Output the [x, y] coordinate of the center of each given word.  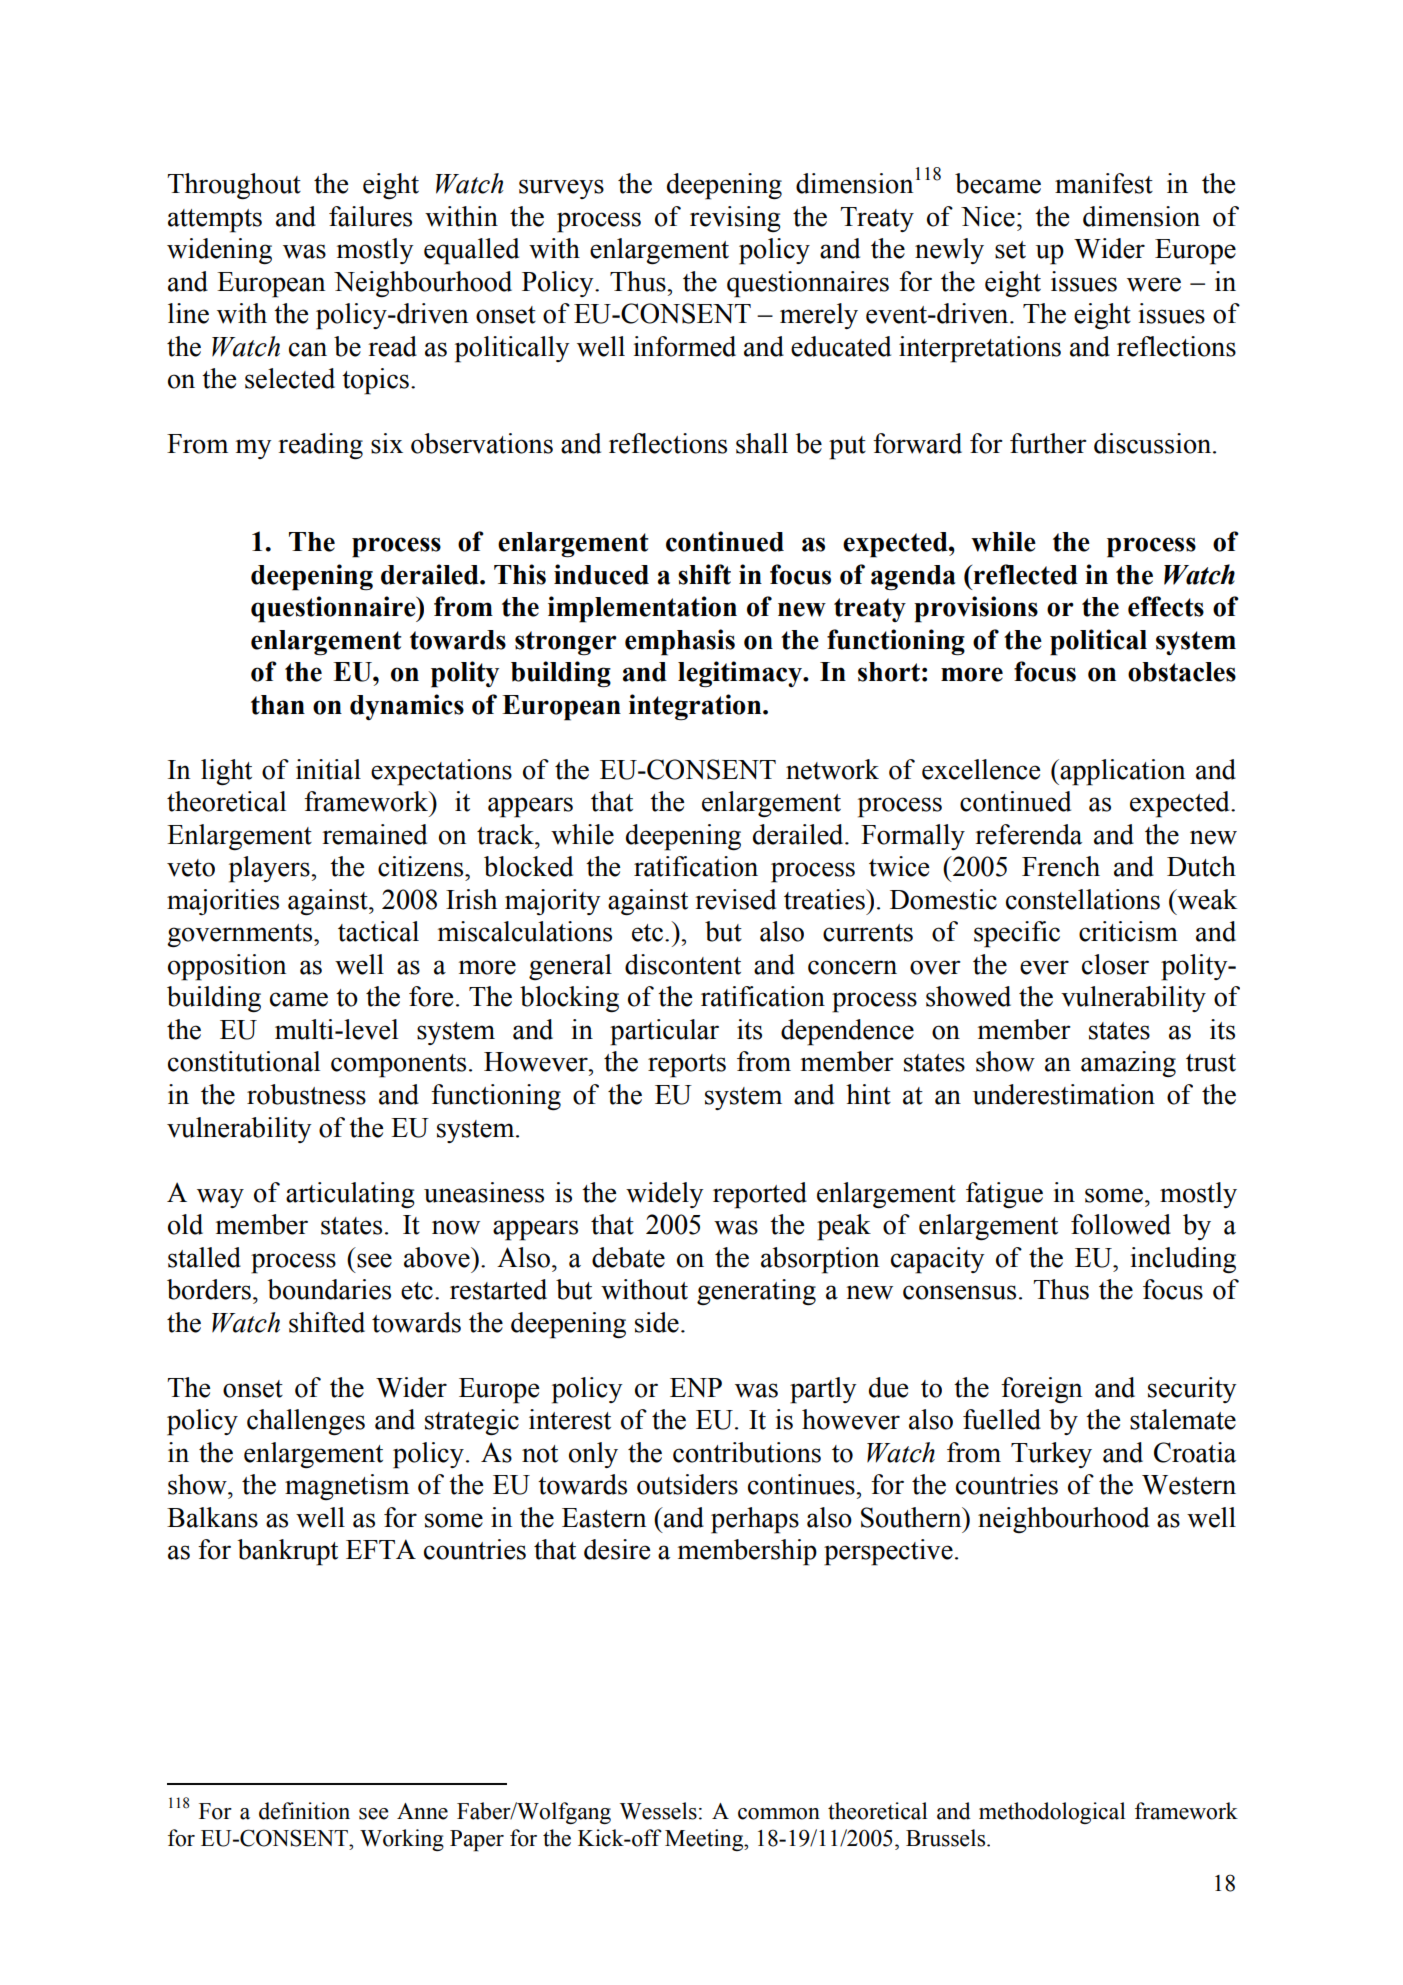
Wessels [658, 1811]
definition [304, 1811]
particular [664, 1032]
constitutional [244, 1061]
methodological [1052, 1813]
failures [370, 216]
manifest [1104, 183]
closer [1115, 964]
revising [735, 219]
